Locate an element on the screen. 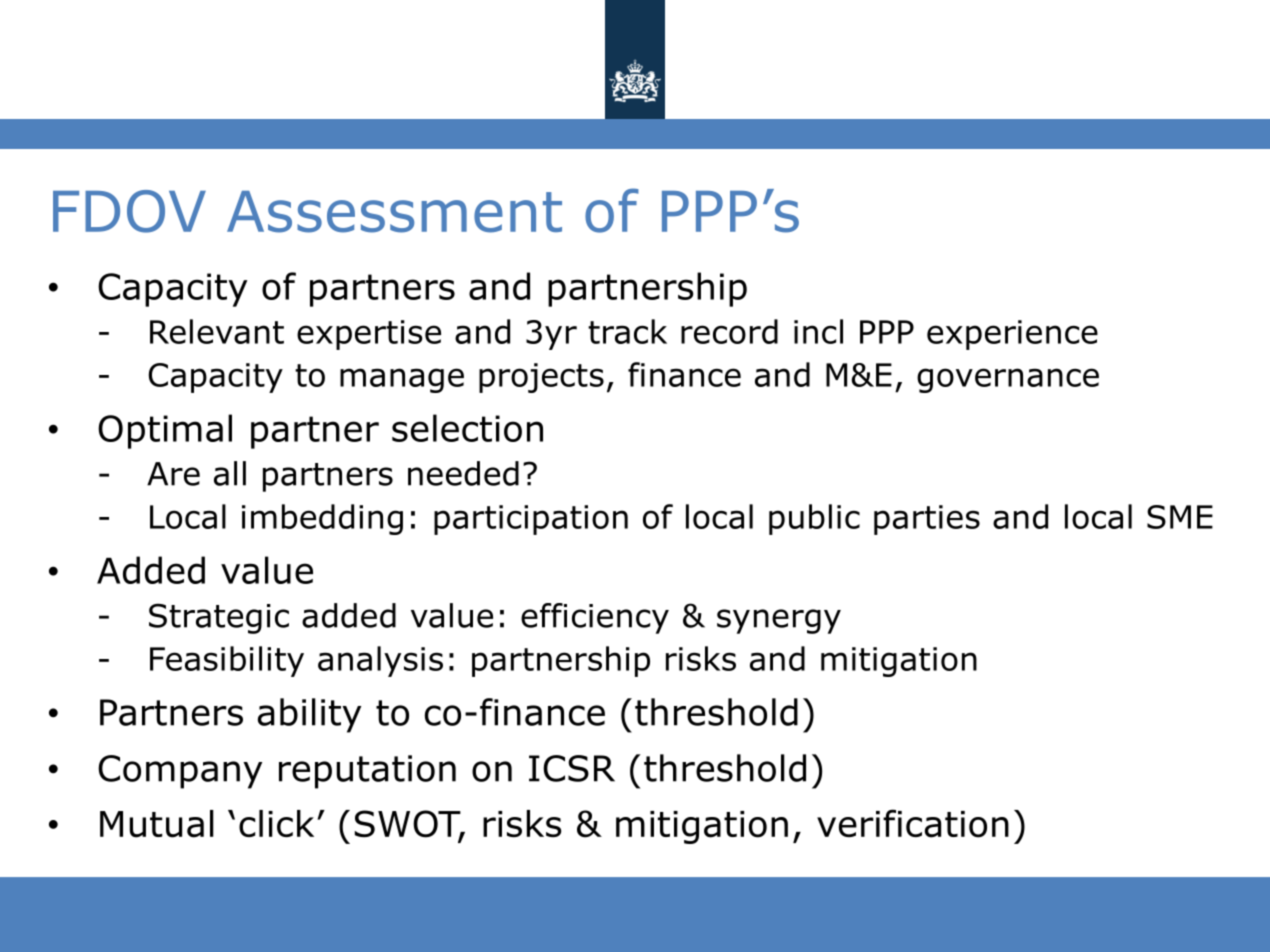 The height and width of the screenshot is (952, 1270). Relevant is located at coordinates (217, 331).
